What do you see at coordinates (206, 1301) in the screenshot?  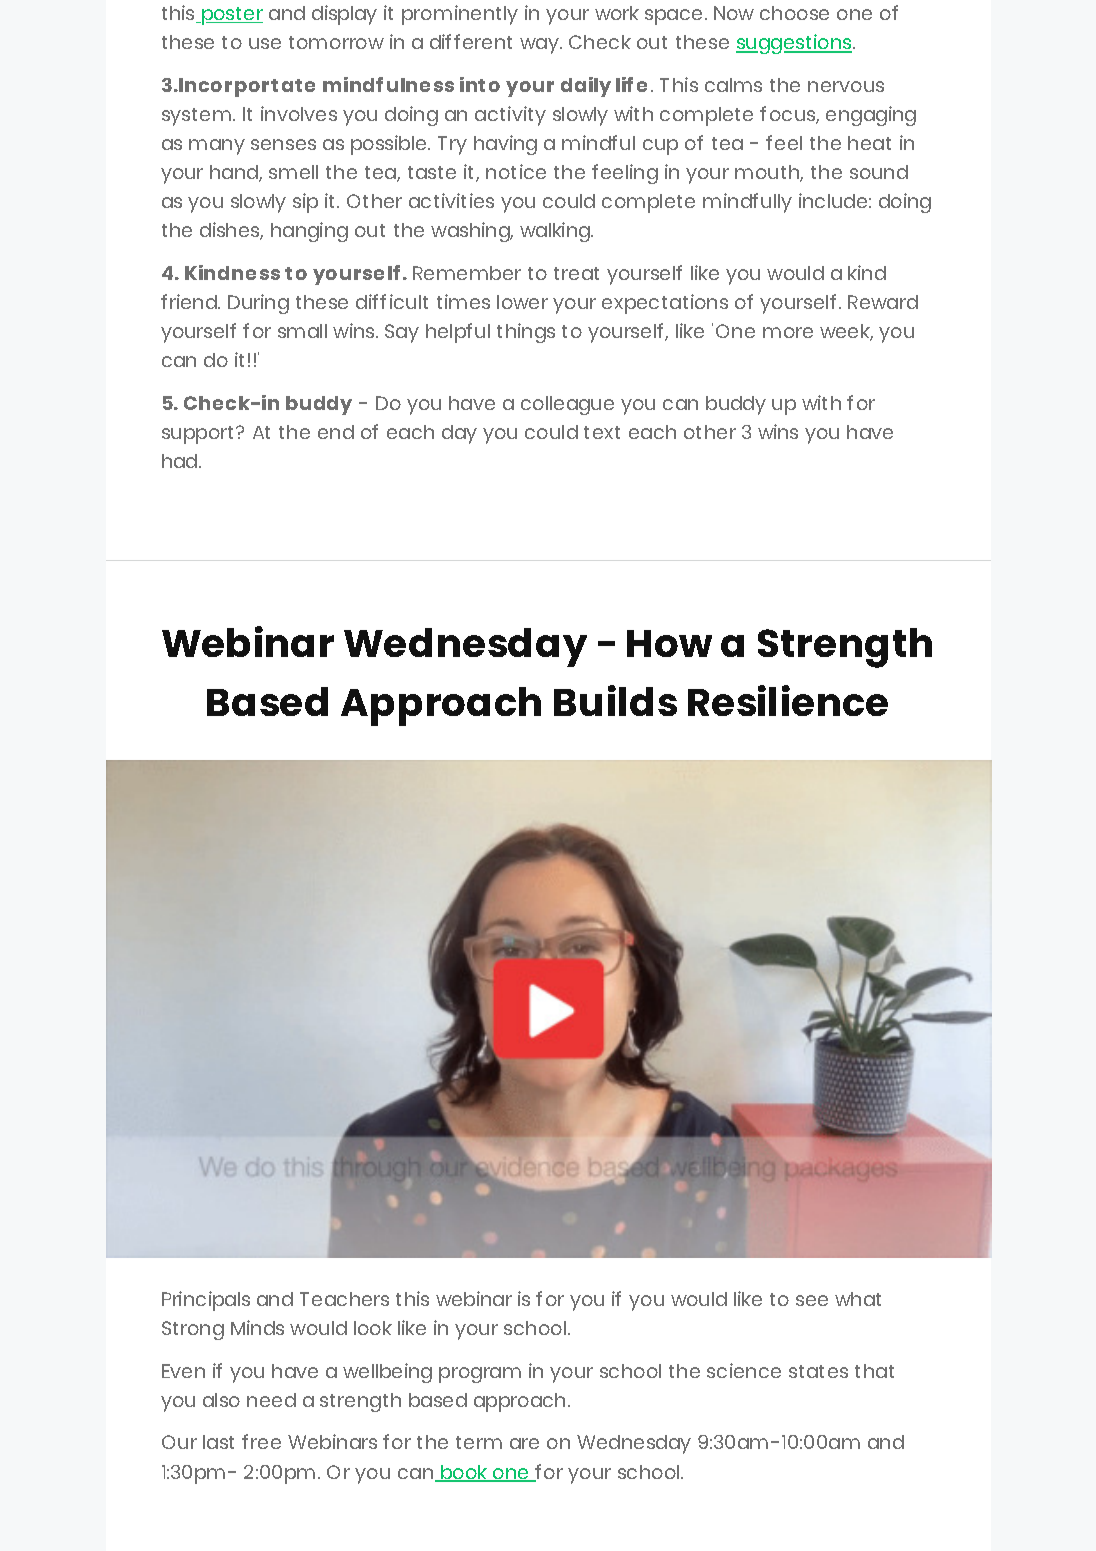 I see `Principals` at bounding box center [206, 1301].
